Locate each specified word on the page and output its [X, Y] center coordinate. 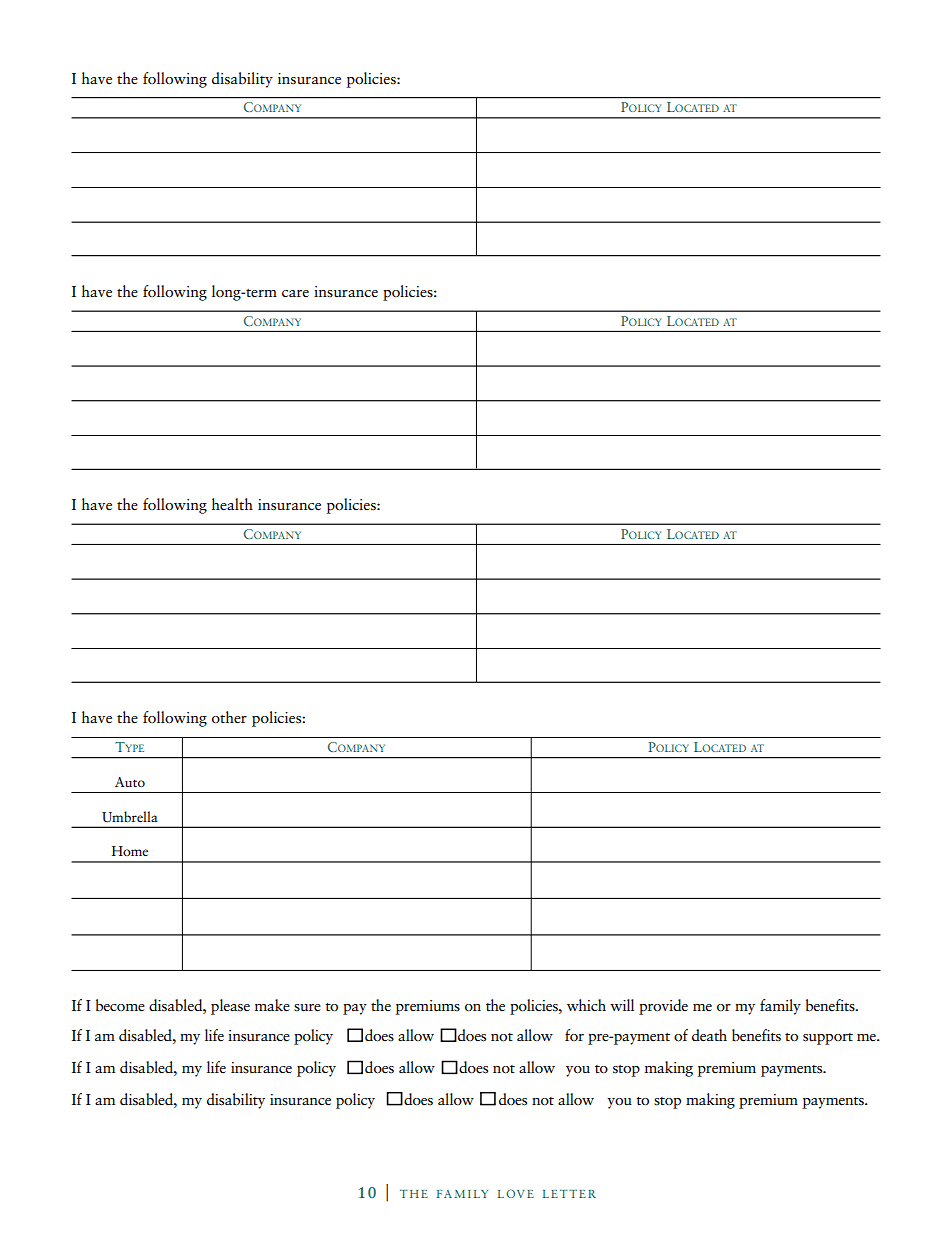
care [295, 294]
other [229, 717]
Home [130, 851]
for [574, 1035]
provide [663, 1007]
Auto [130, 782]
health [232, 504]
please [230, 1007]
